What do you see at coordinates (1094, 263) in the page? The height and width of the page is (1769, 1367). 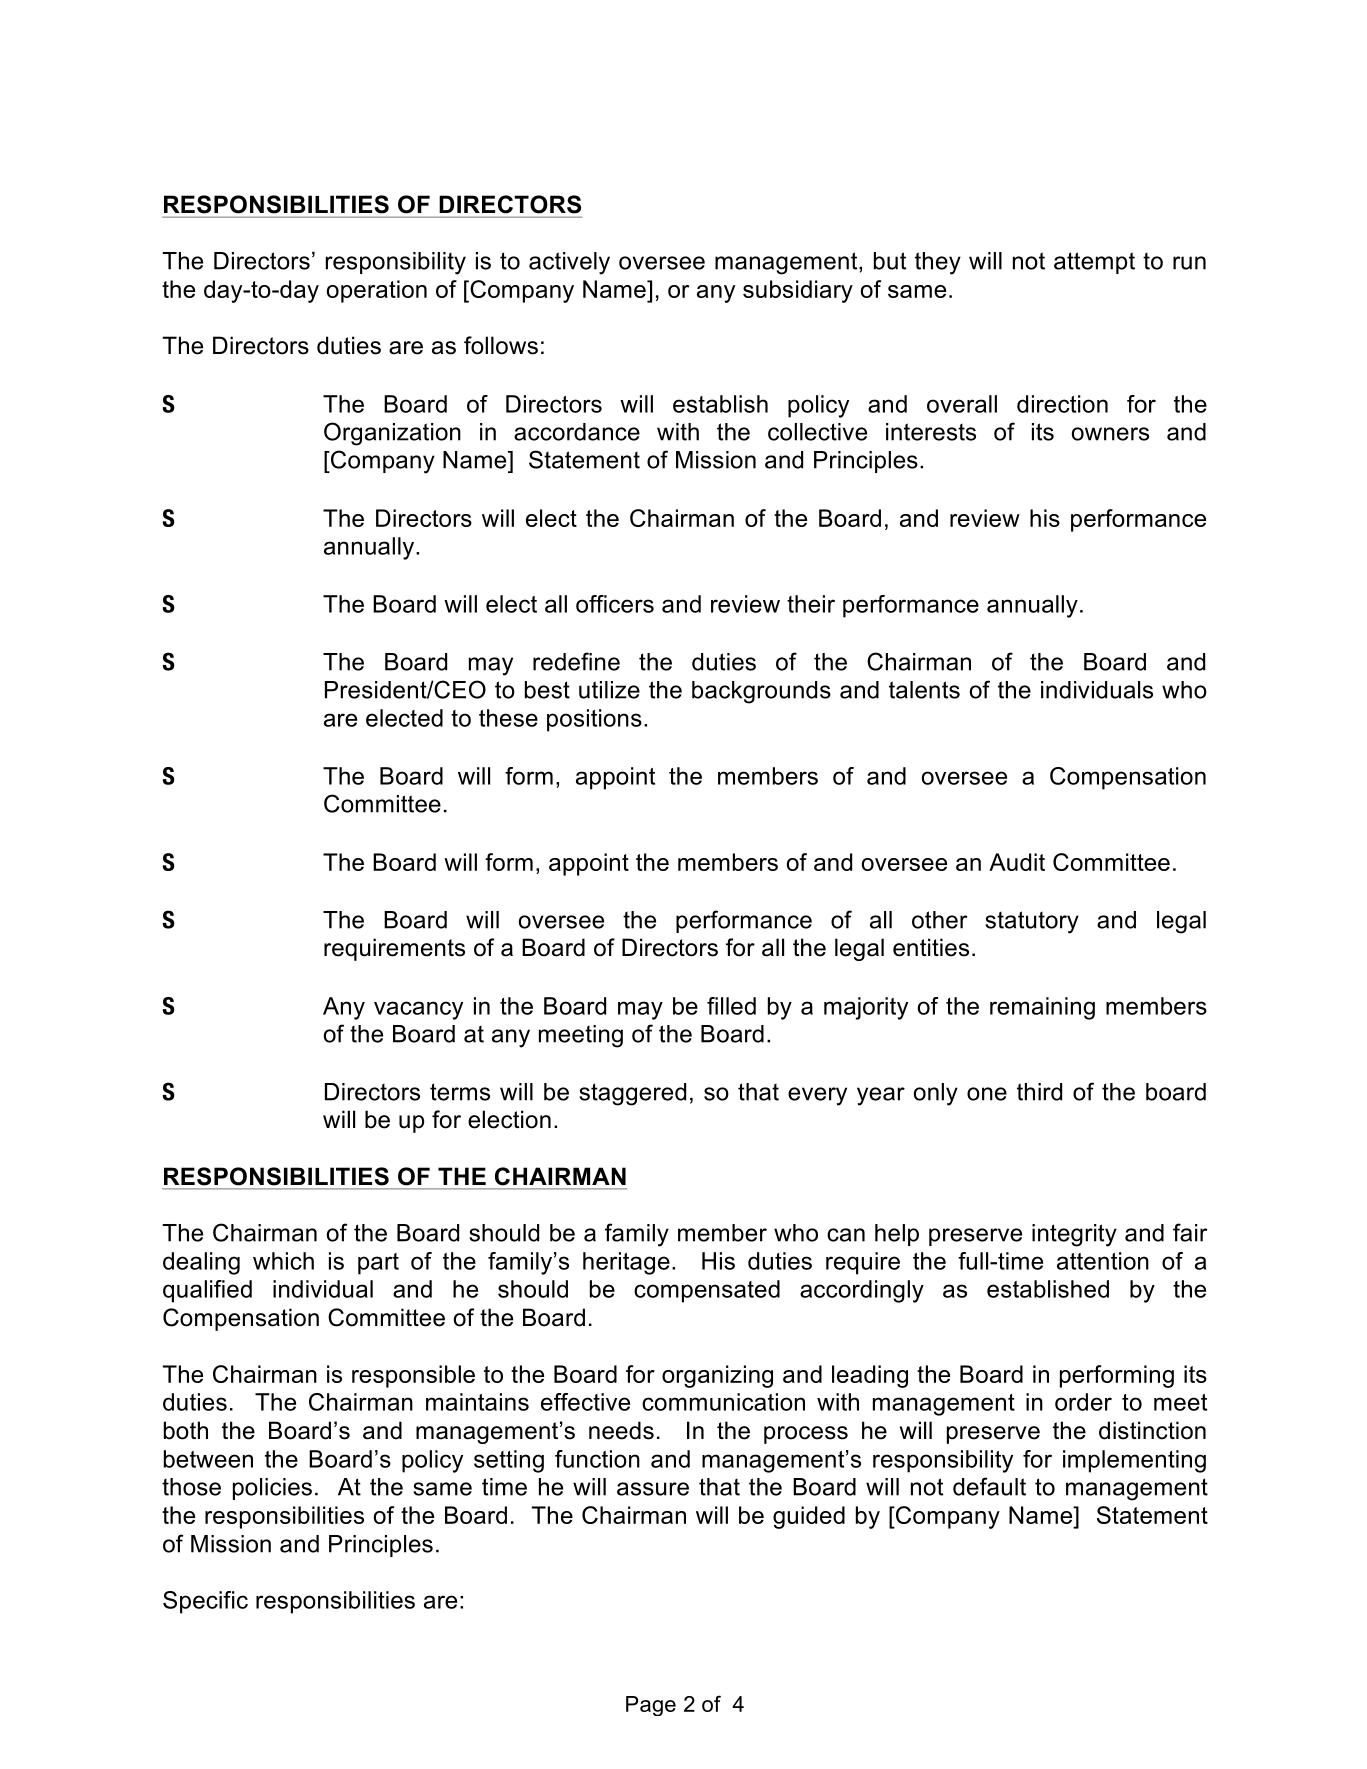 I see `attempt` at bounding box center [1094, 263].
